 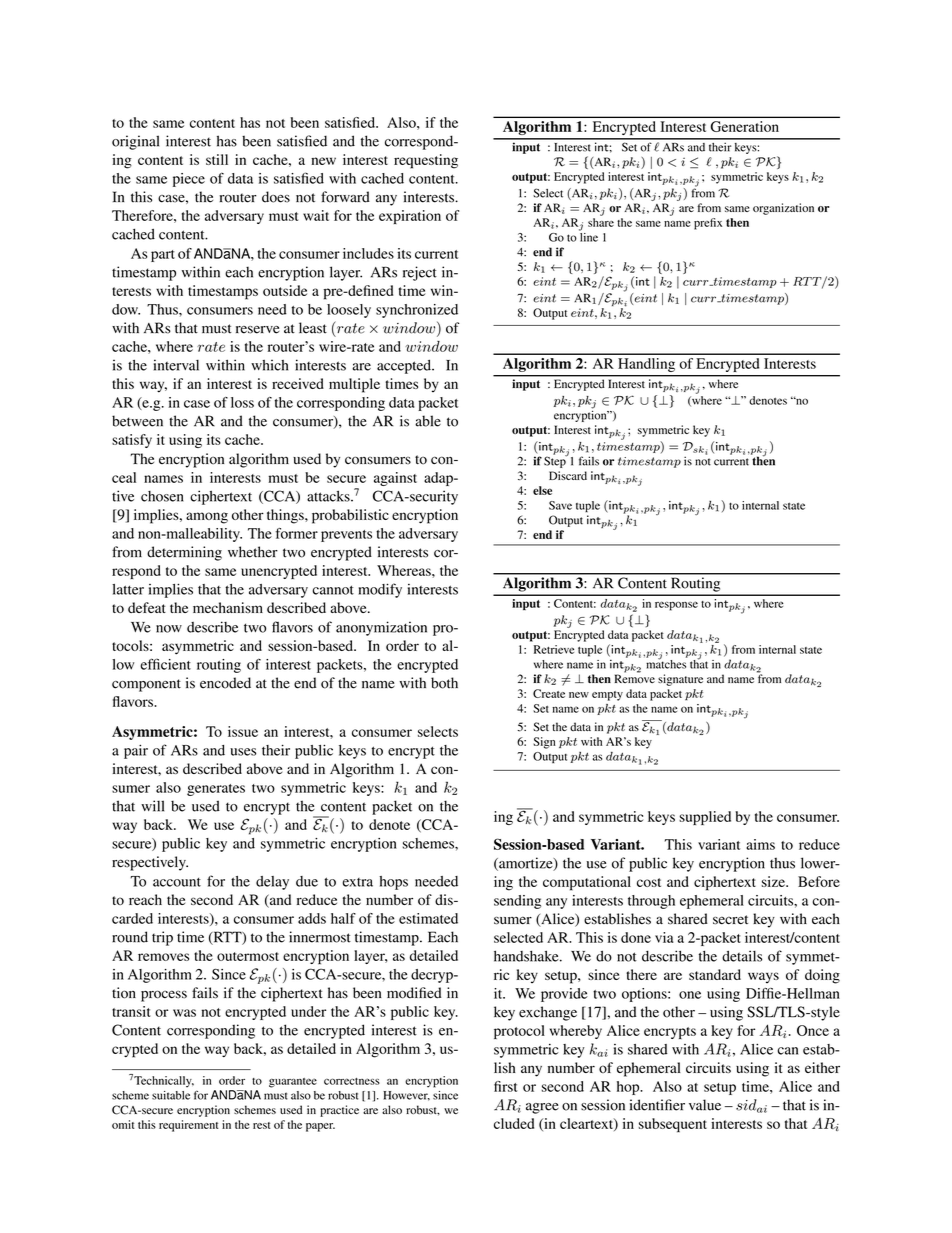 What do you see at coordinates (207, 518) in the screenshot?
I see `among` at bounding box center [207, 518].
